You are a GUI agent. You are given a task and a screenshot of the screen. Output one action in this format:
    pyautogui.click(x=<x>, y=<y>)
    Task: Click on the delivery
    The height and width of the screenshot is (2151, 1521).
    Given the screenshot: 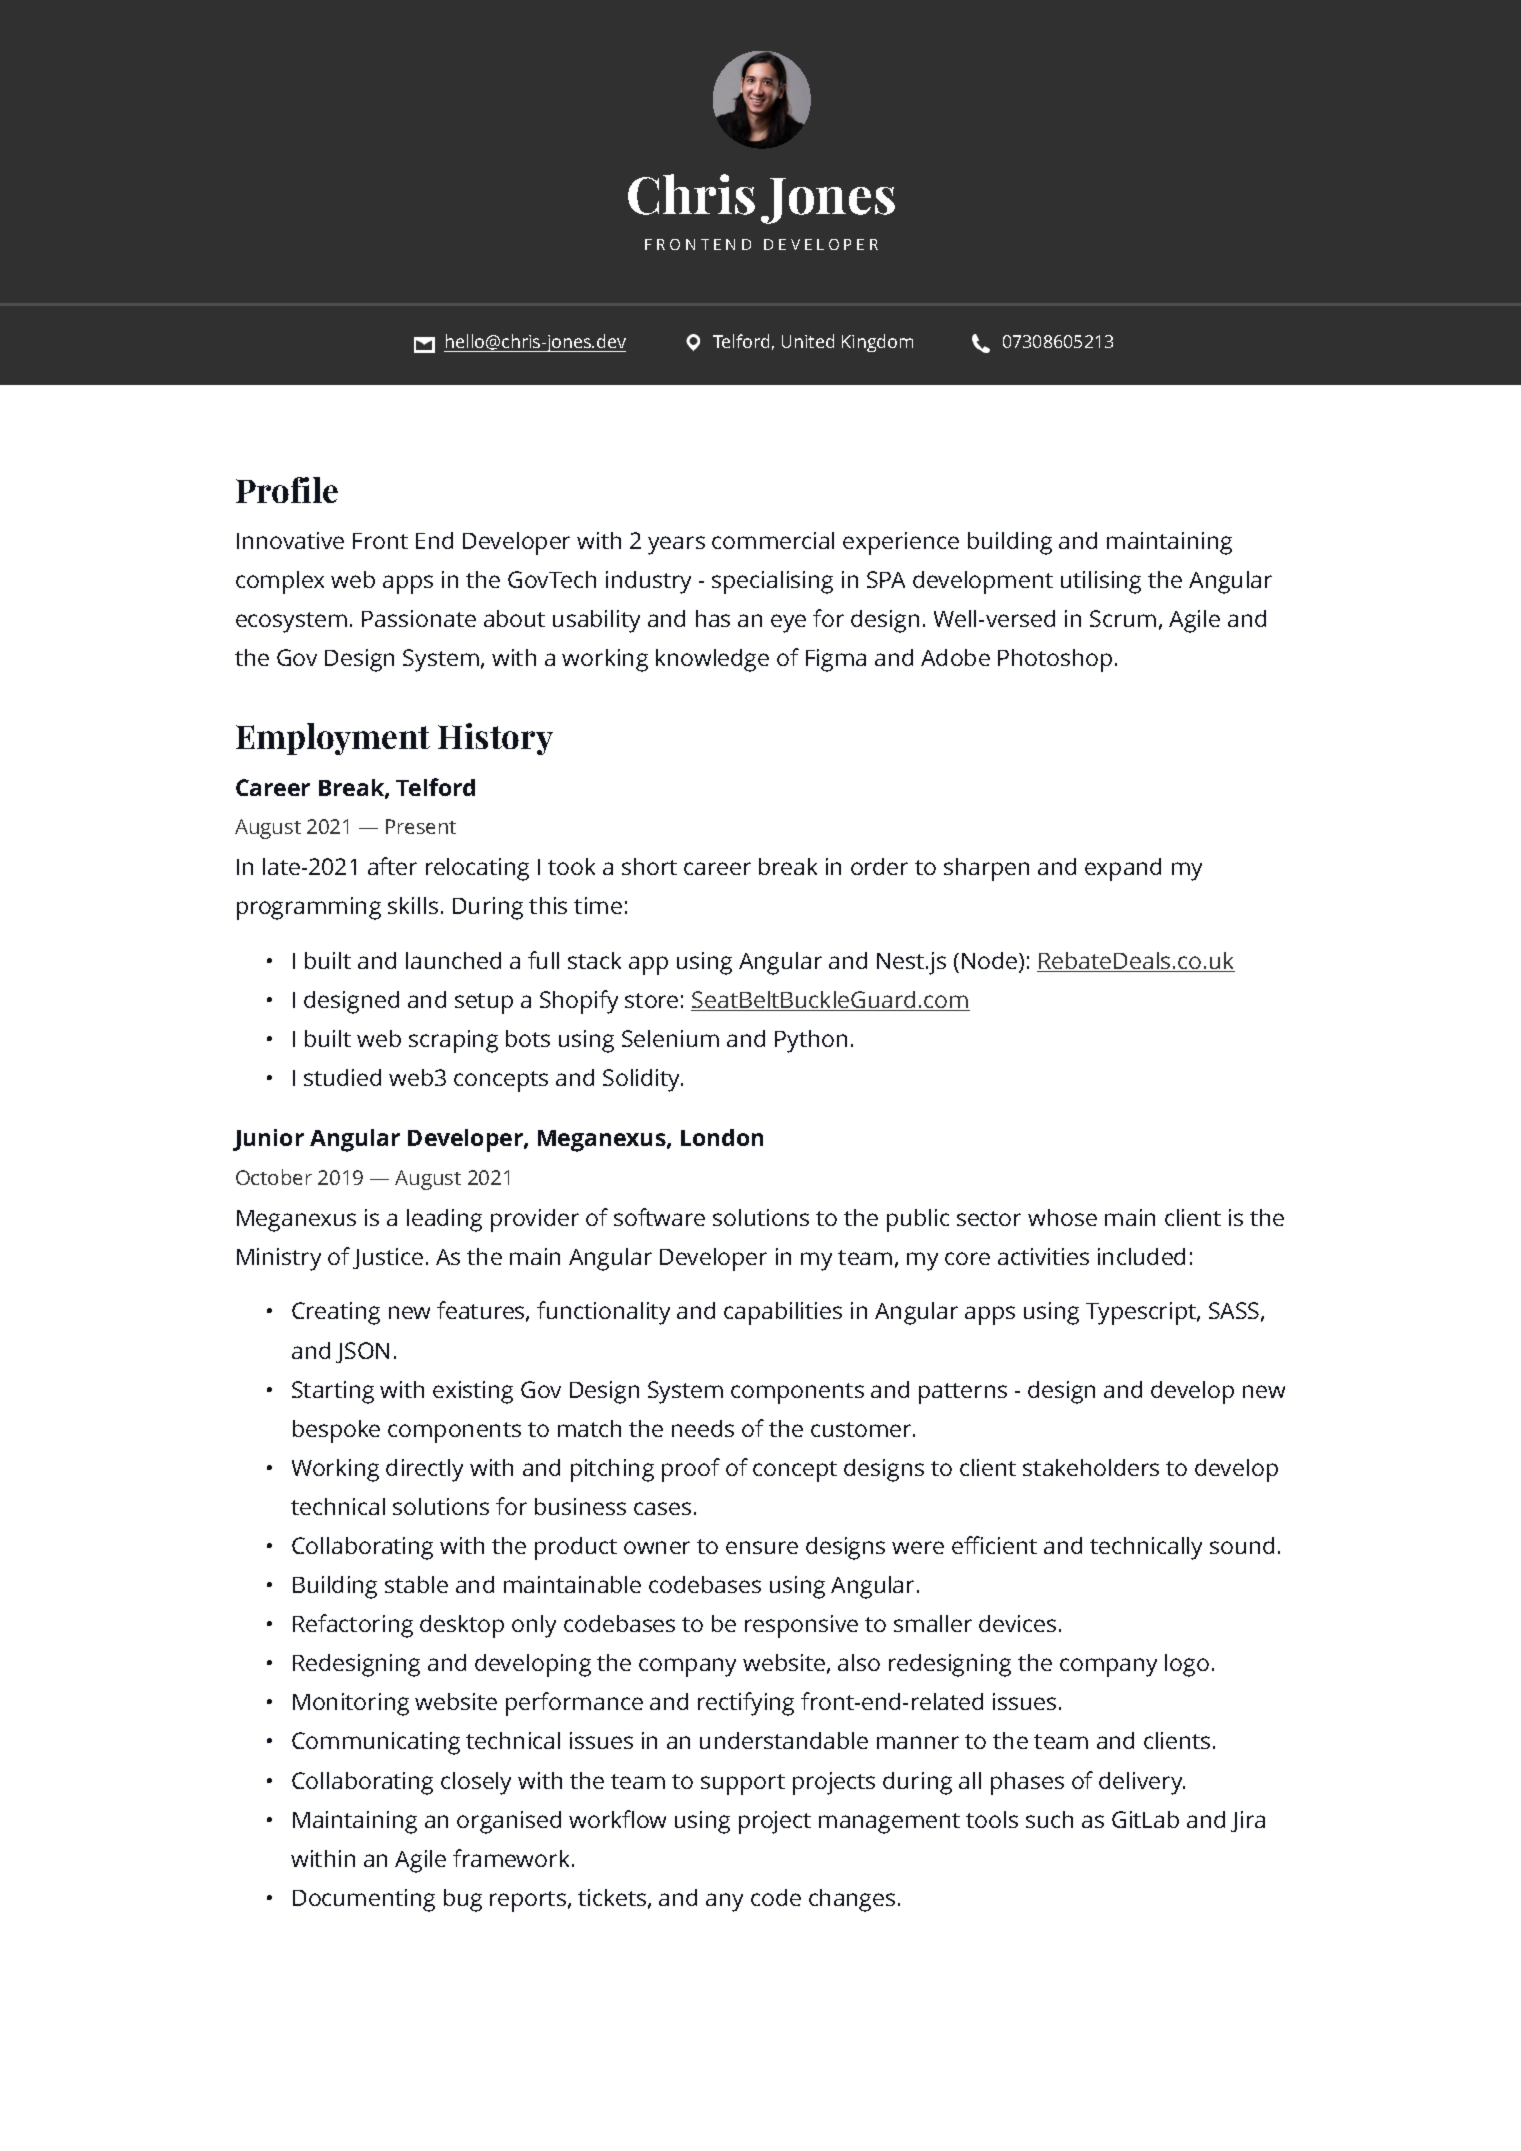 What is the action you would take?
    pyautogui.click(x=1141, y=1783)
